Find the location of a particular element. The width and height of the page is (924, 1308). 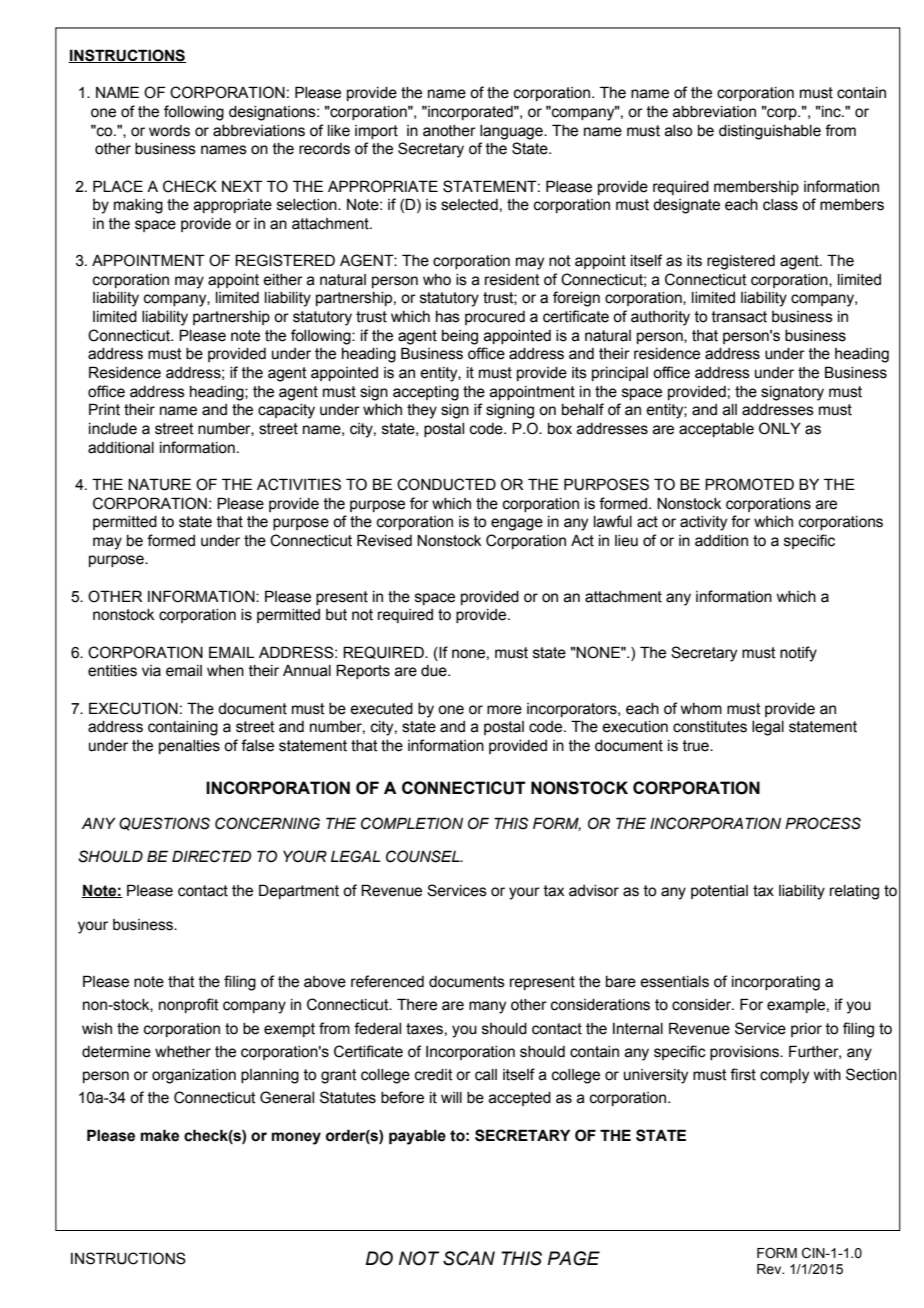

DIRECTED is located at coordinates (211, 856).
